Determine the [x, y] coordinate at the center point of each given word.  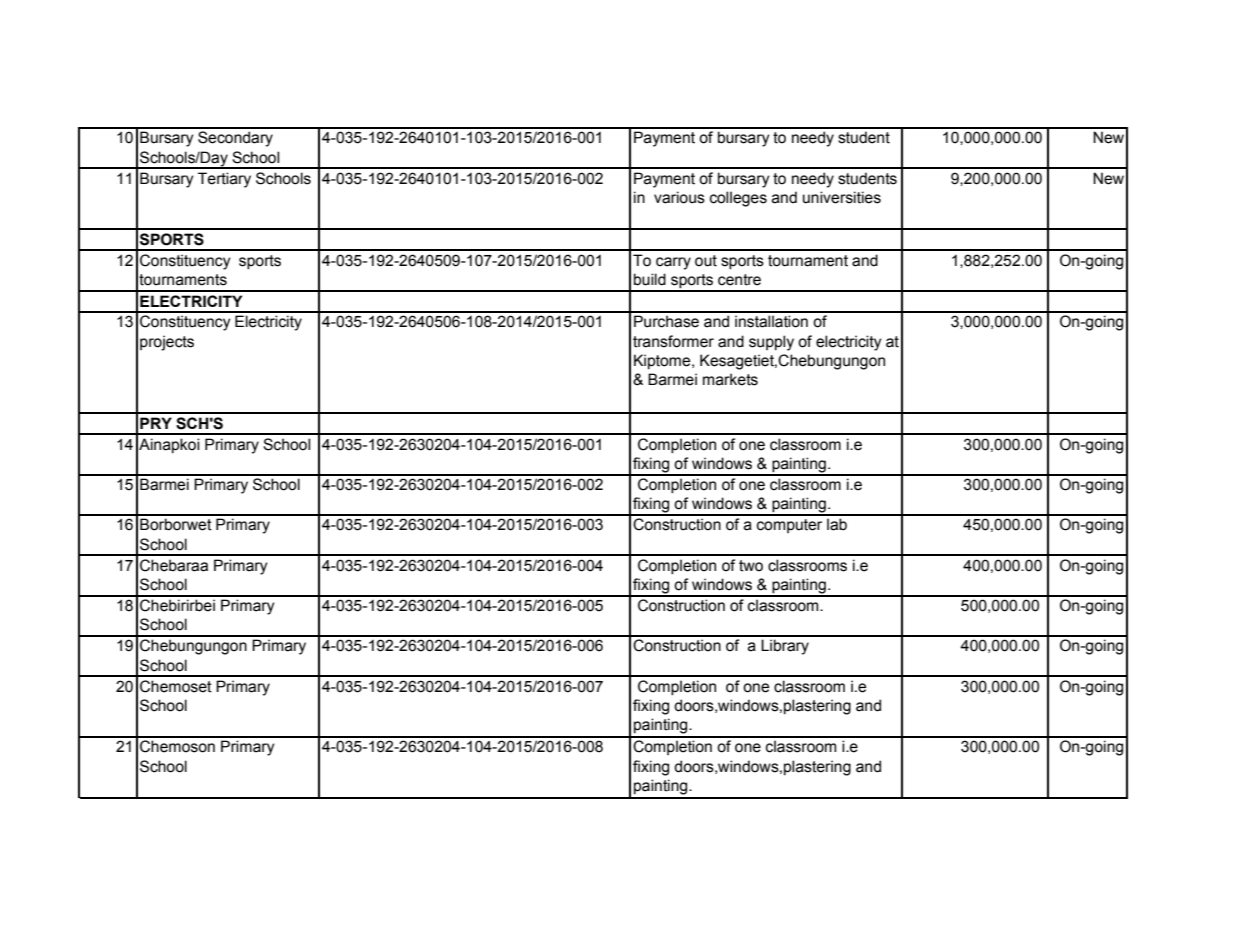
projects [167, 343]
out [706, 261]
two [751, 566]
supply [771, 343]
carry [673, 263]
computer [789, 526]
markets [730, 379]
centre [739, 280]
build [650, 279]
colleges [738, 199]
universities [842, 197]
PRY [156, 423]
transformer [673, 341]
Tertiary [224, 180]
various [679, 197]
